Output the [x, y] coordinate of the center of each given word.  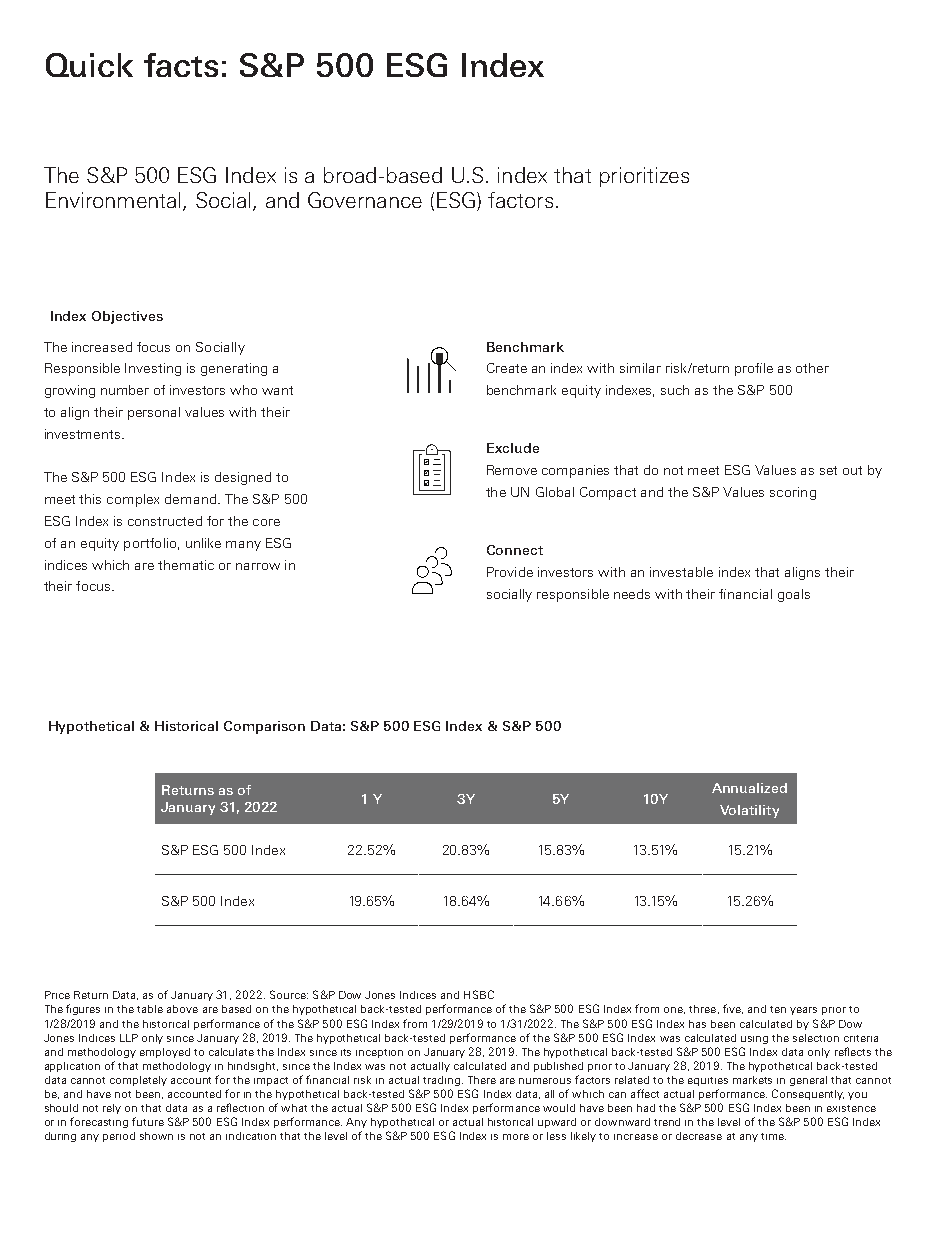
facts [181, 65]
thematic [186, 565]
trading [441, 1081]
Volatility [749, 811]
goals [794, 595]
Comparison [264, 727]
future [148, 1121]
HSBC [479, 994]
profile [754, 369]
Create [507, 368]
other [812, 368]
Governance [365, 200]
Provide [510, 572]
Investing [153, 369]
